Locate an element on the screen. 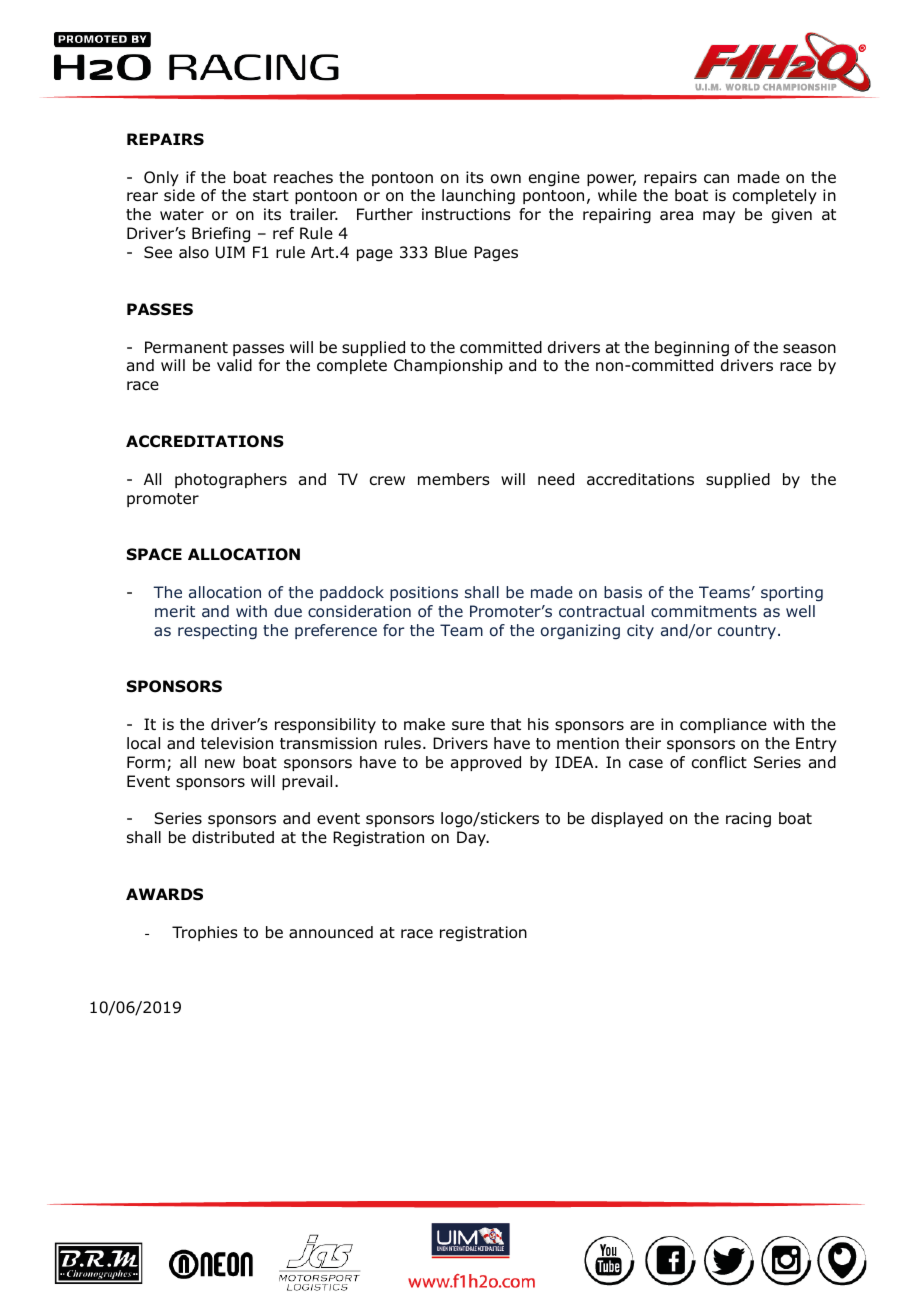 This screenshot has height=1308, width=924. compliance is located at coordinates (723, 725).
